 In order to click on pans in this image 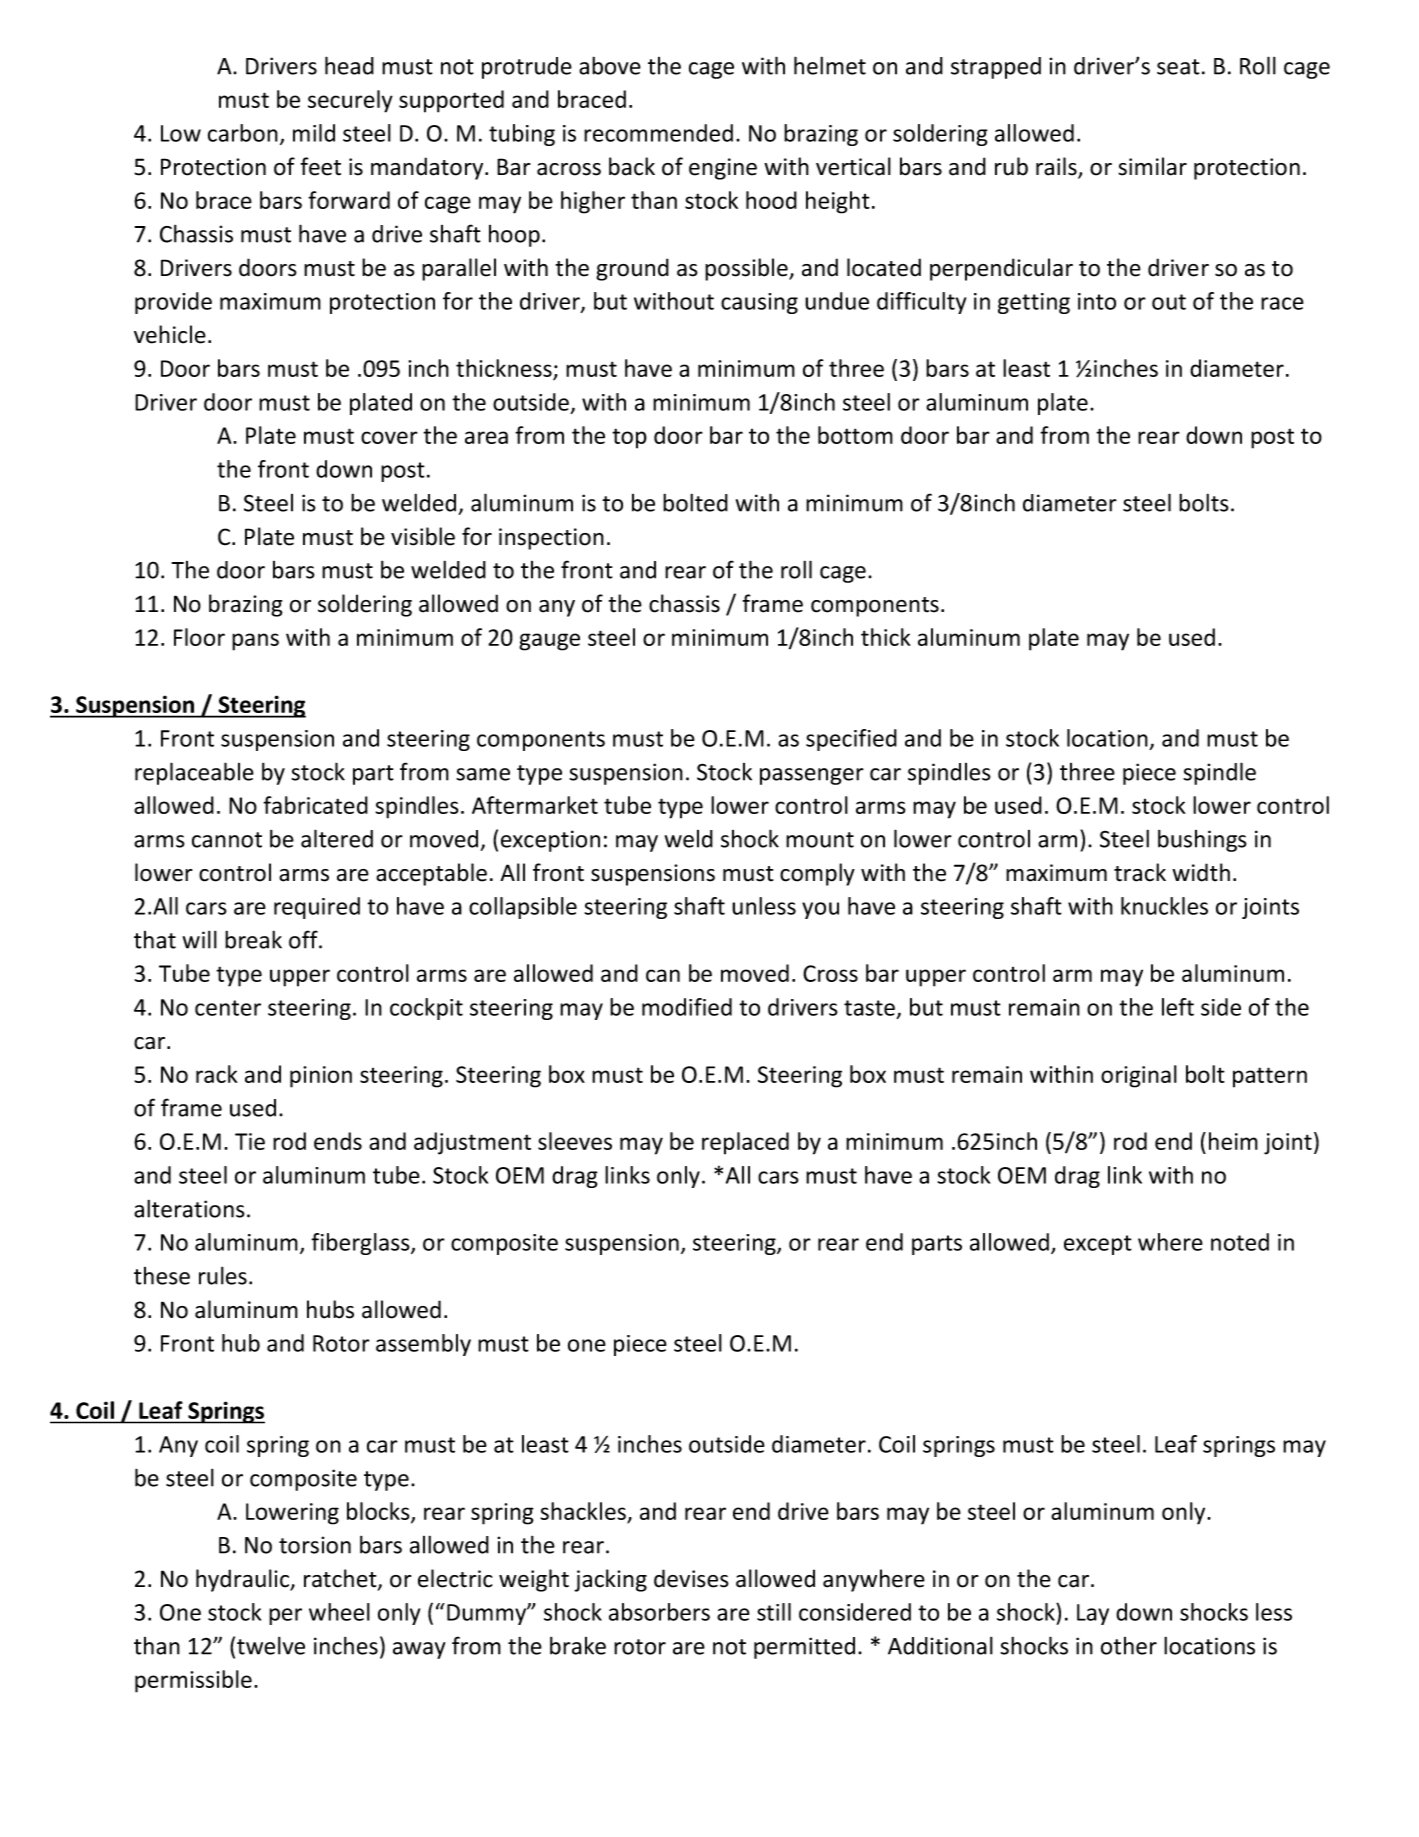, I will do `click(255, 642)`.
